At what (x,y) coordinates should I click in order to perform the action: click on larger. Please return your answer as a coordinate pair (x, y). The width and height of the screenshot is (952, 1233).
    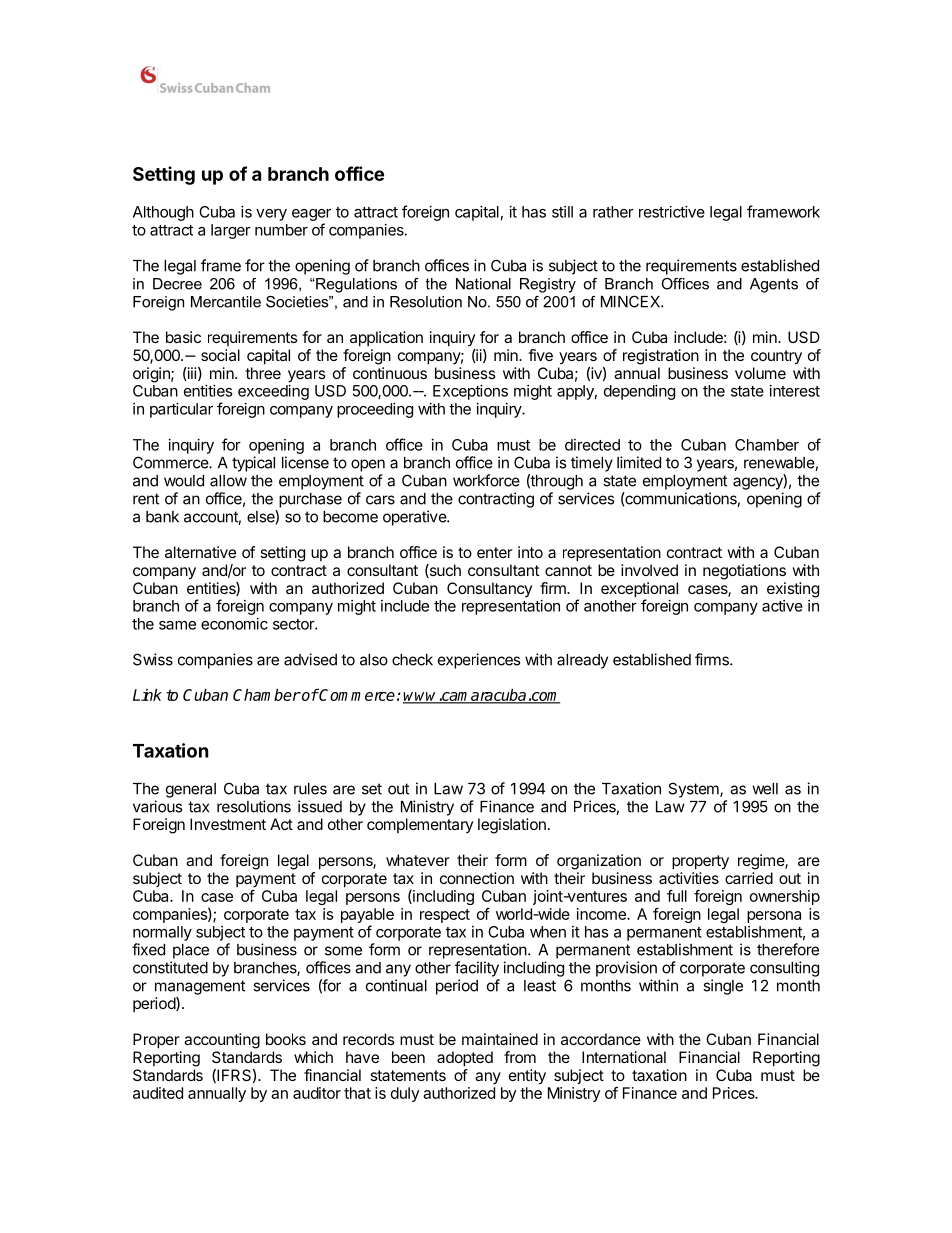
    Looking at the image, I should click on (231, 231).
